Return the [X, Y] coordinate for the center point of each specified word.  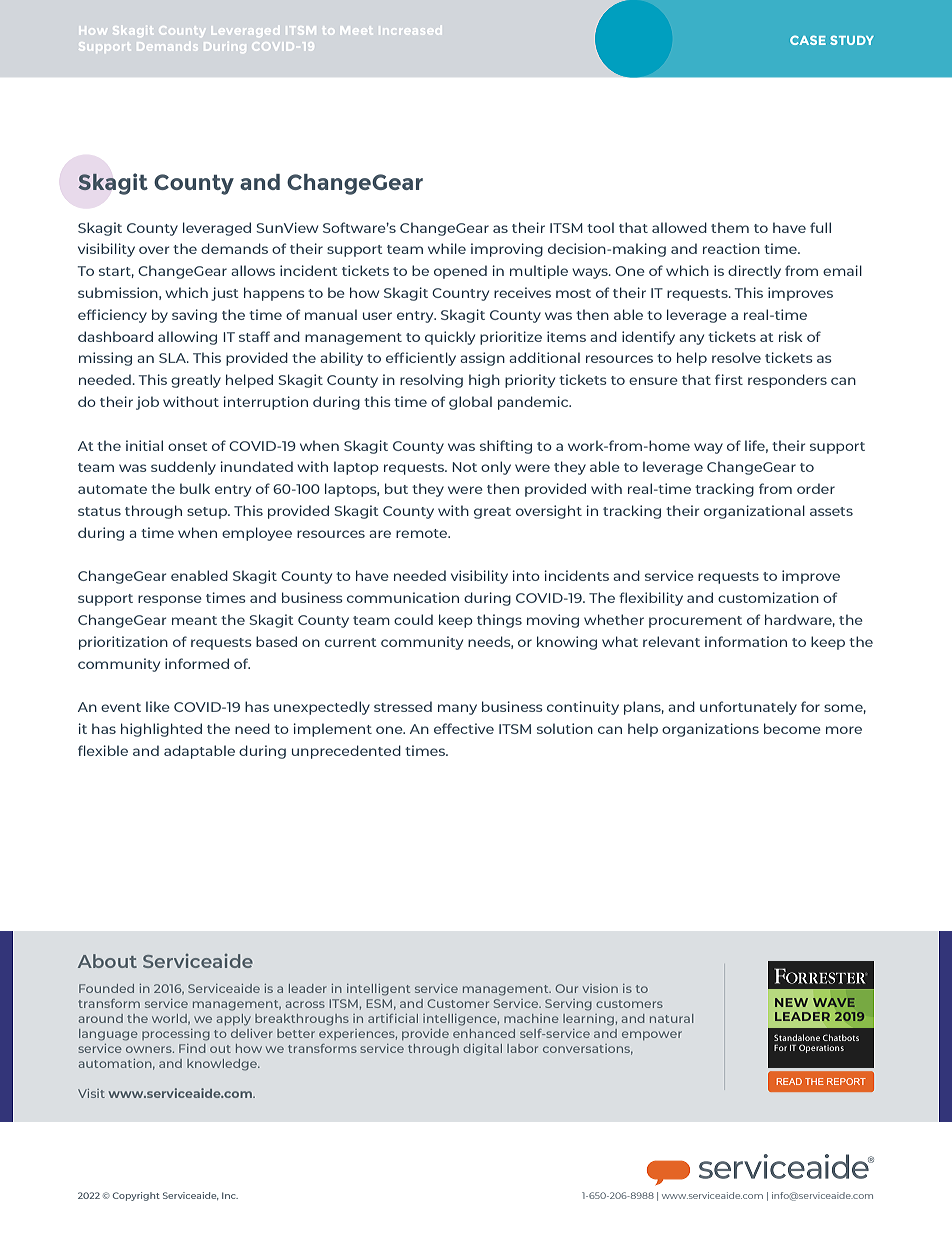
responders [787, 381]
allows [253, 270]
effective [464, 728]
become [792, 728]
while [447, 248]
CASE [808, 40]
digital [482, 1050]
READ [789, 1081]
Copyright [136, 1196]
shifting [506, 447]
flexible [103, 750]
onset [188, 446]
